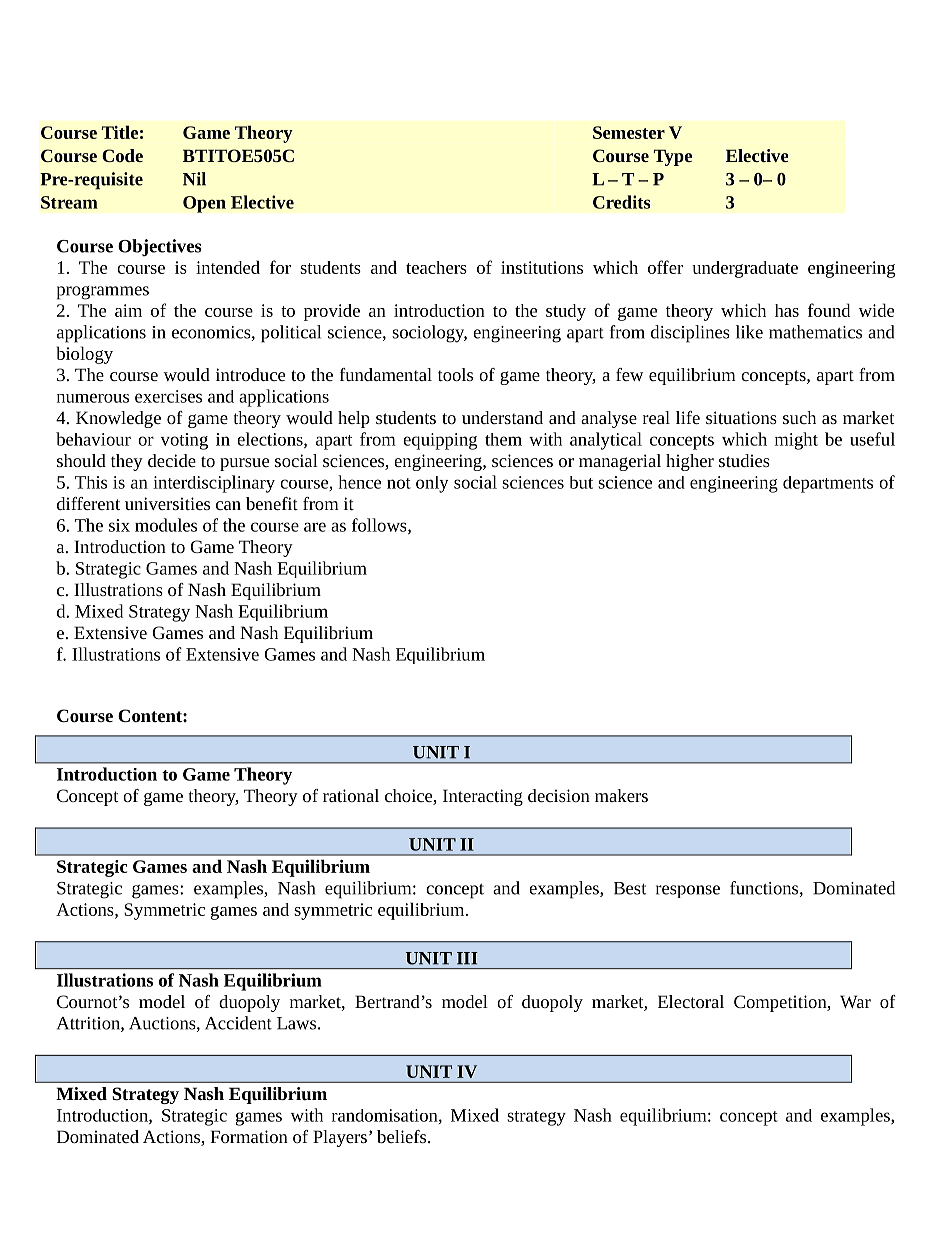 Image resolution: width=952 pixels, height=1233 pixels. Describe the element at coordinates (828, 484) in the screenshot. I see `departments` at that location.
